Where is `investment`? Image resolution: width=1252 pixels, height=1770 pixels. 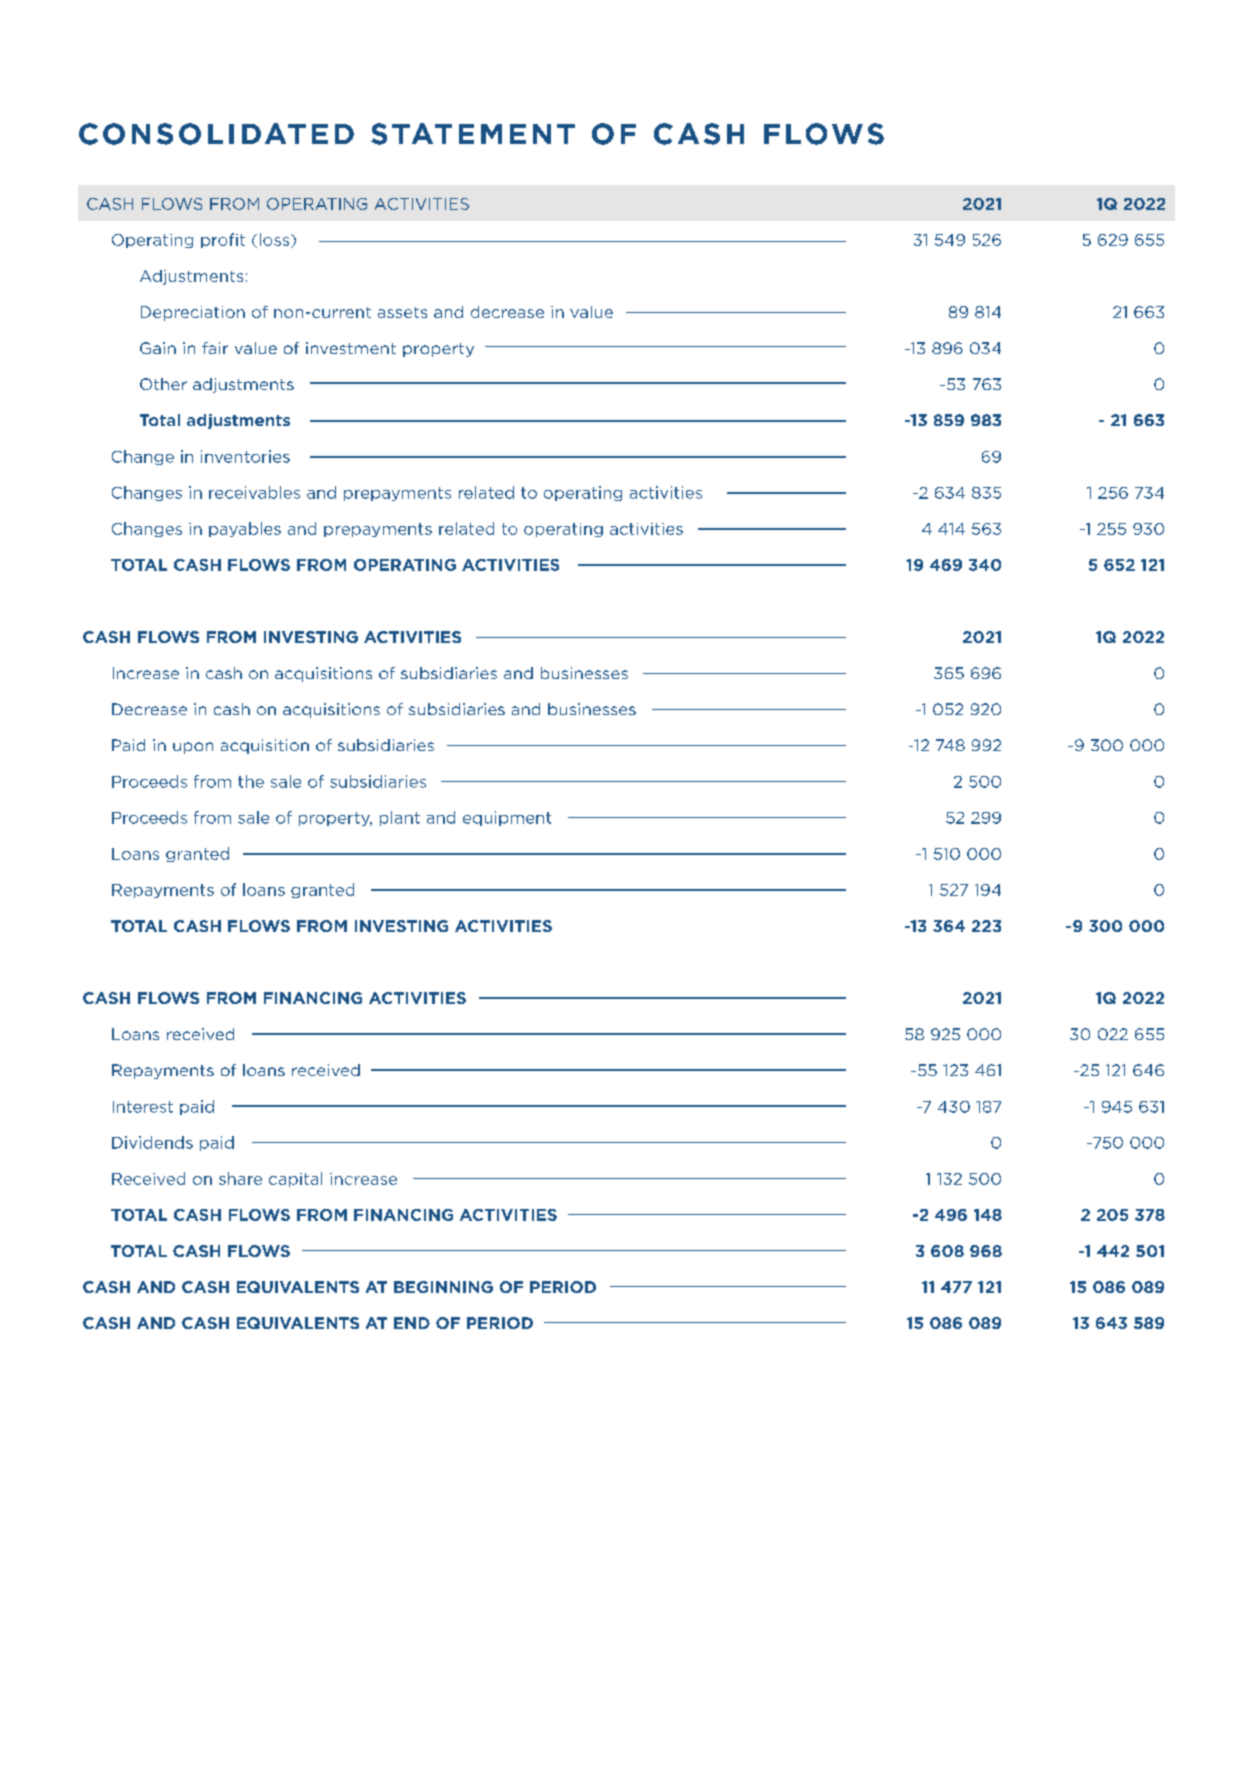 investment is located at coordinates (351, 348).
